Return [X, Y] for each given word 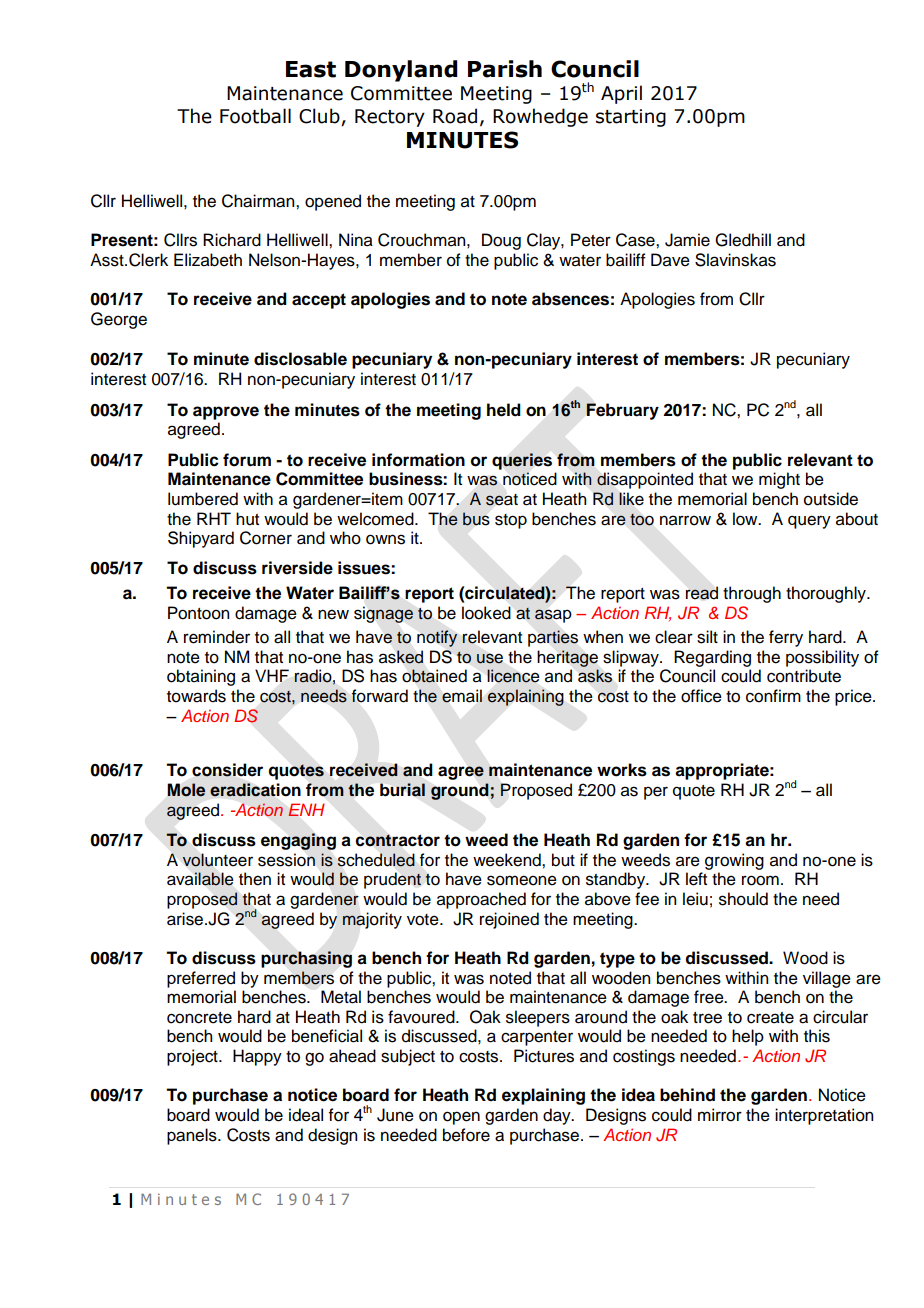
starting [631, 118]
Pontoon [198, 613]
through [752, 594]
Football [255, 116]
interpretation [824, 1116]
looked [486, 613]
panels [193, 1136]
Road [455, 116]
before [466, 1135]
